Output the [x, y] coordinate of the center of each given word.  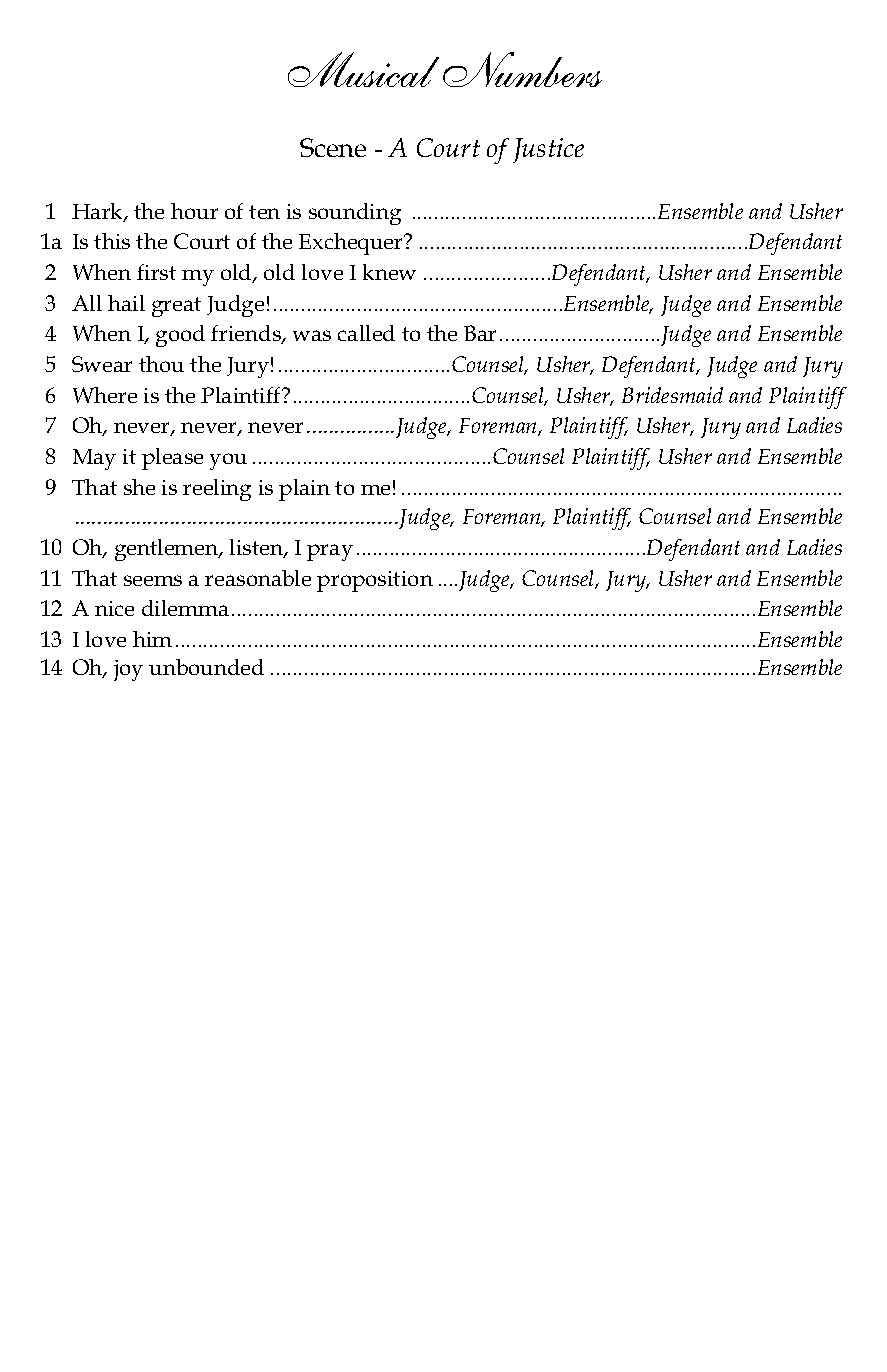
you [228, 461]
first [156, 272]
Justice [548, 150]
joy [128, 670]
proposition [375, 581]
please [172, 459]
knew [389, 272]
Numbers [522, 69]
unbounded [206, 667]
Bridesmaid [672, 395]
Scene [333, 147]
